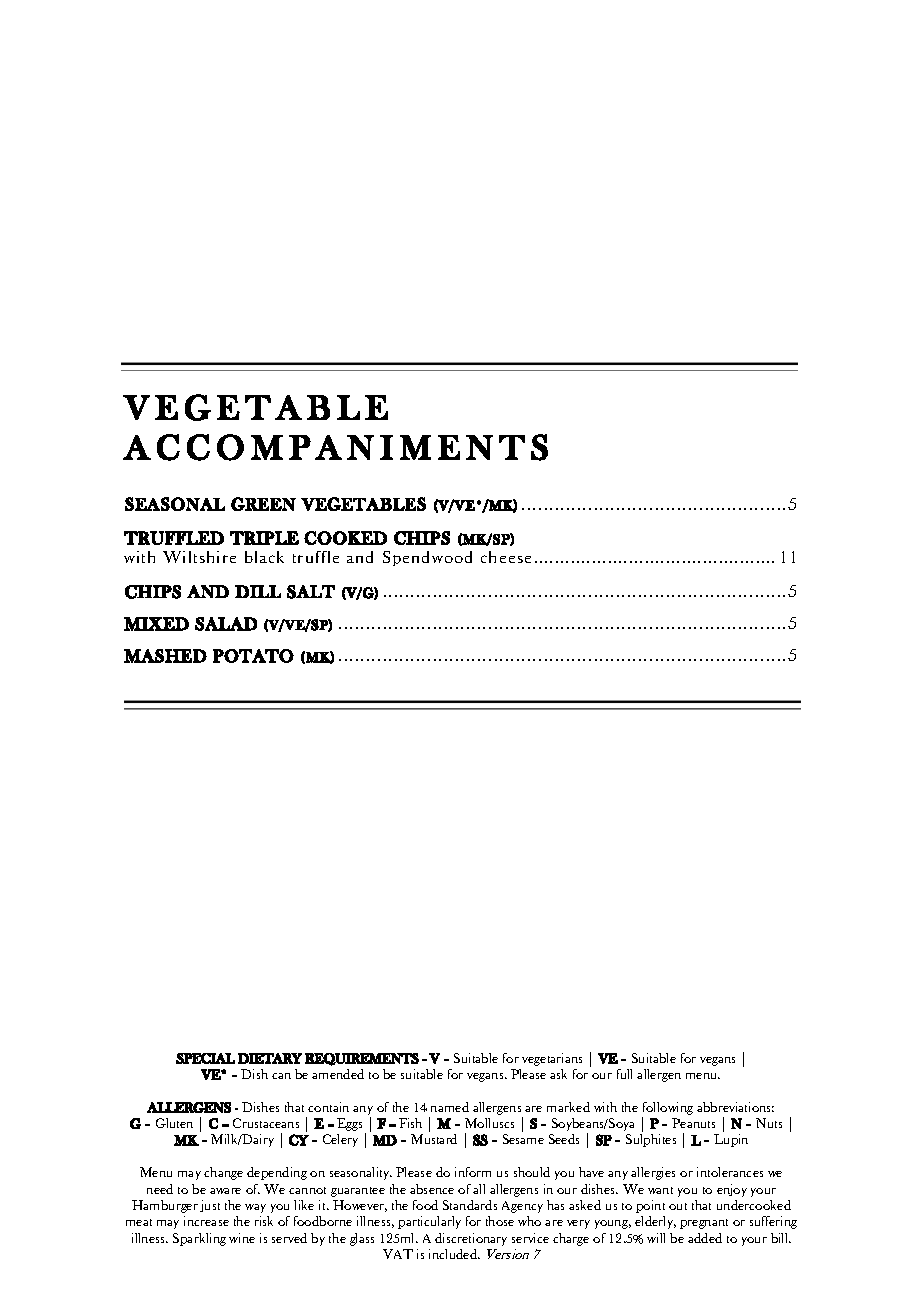 Image resolution: width=924 pixels, height=1313 pixels. Describe the element at coordinates (624, 1074) in the document. I see `full` at that location.
